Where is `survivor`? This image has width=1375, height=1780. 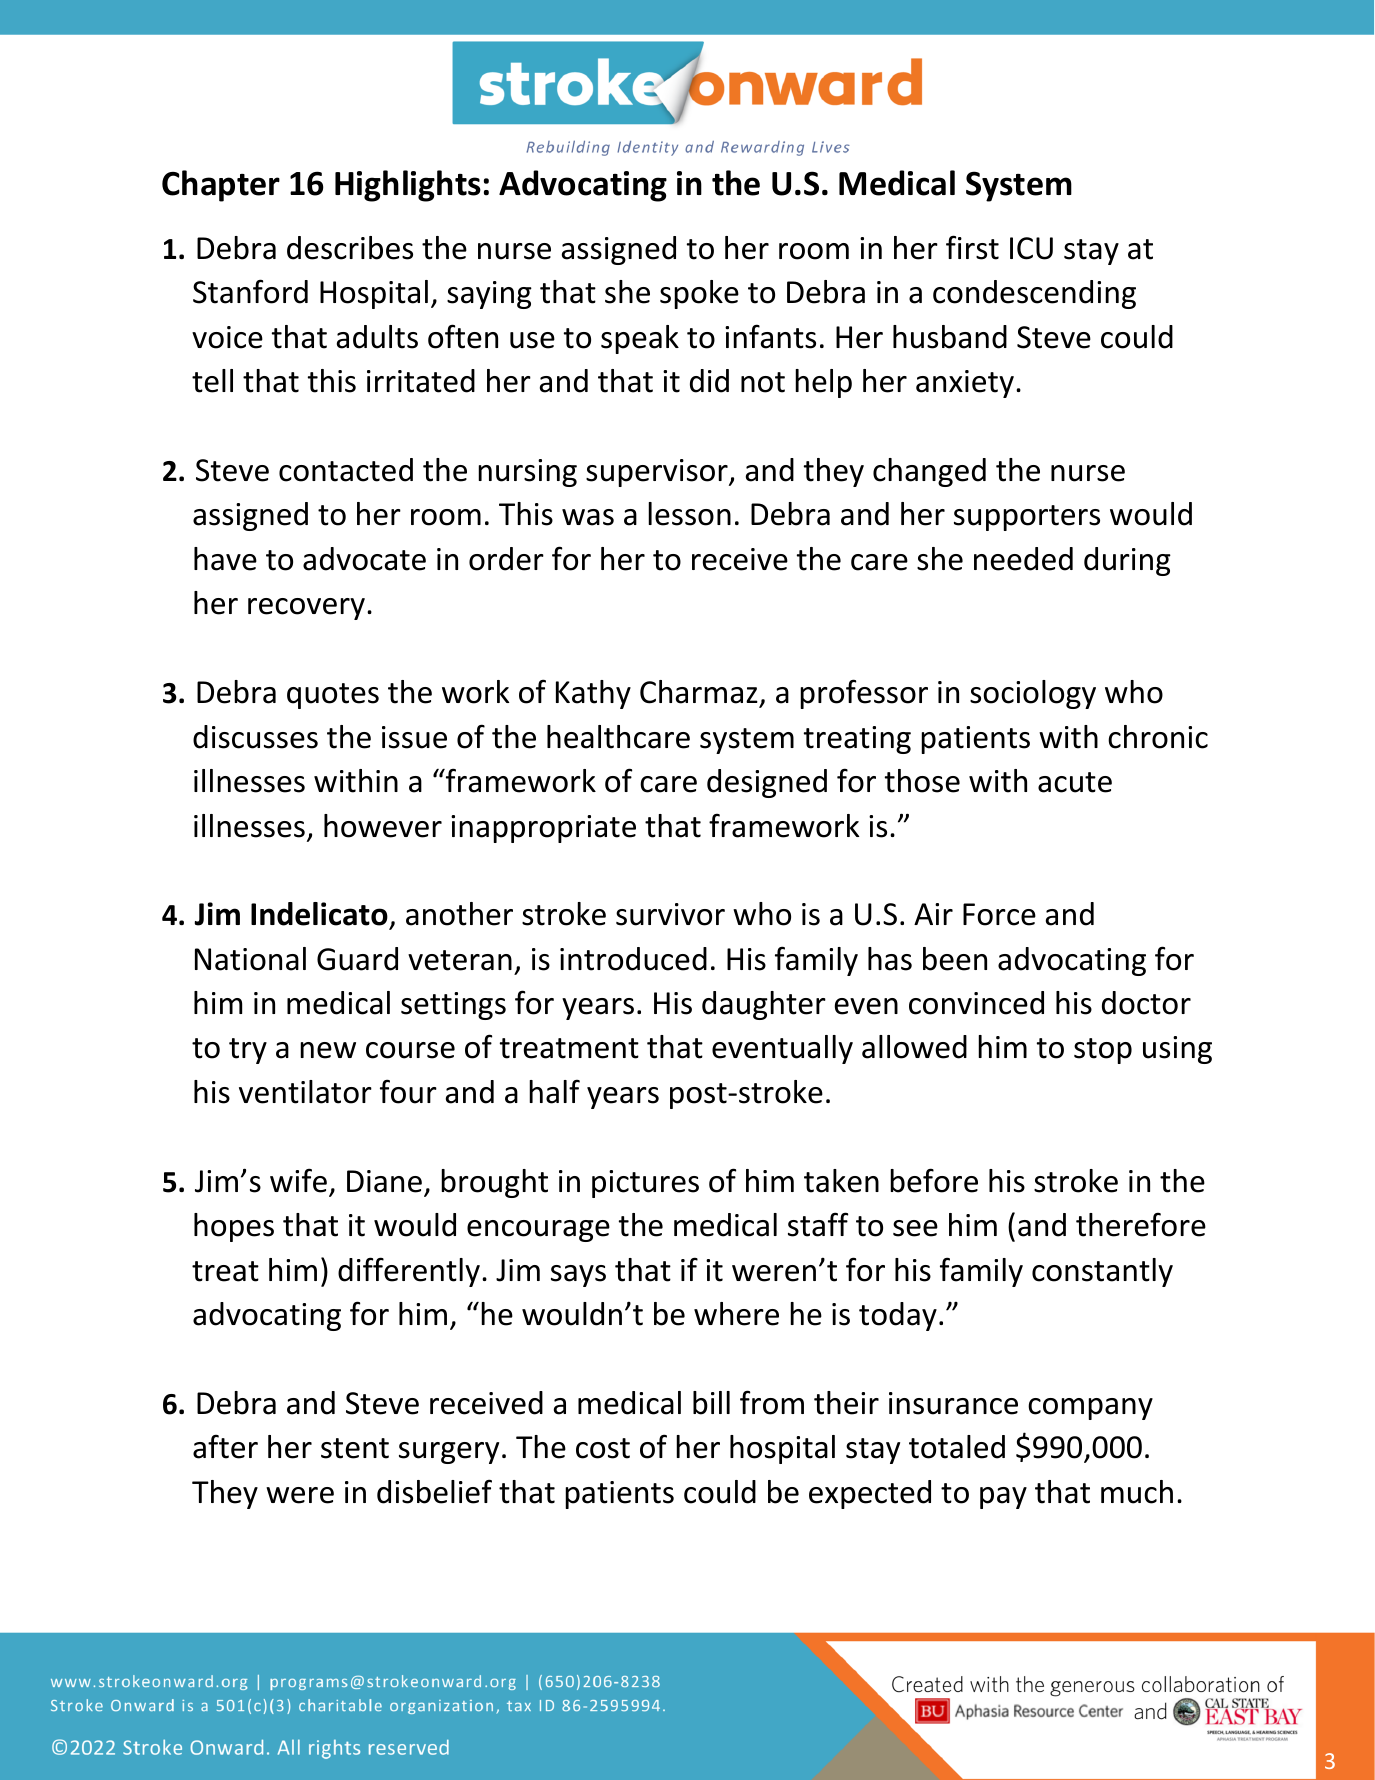
survivor is located at coordinates (670, 914).
